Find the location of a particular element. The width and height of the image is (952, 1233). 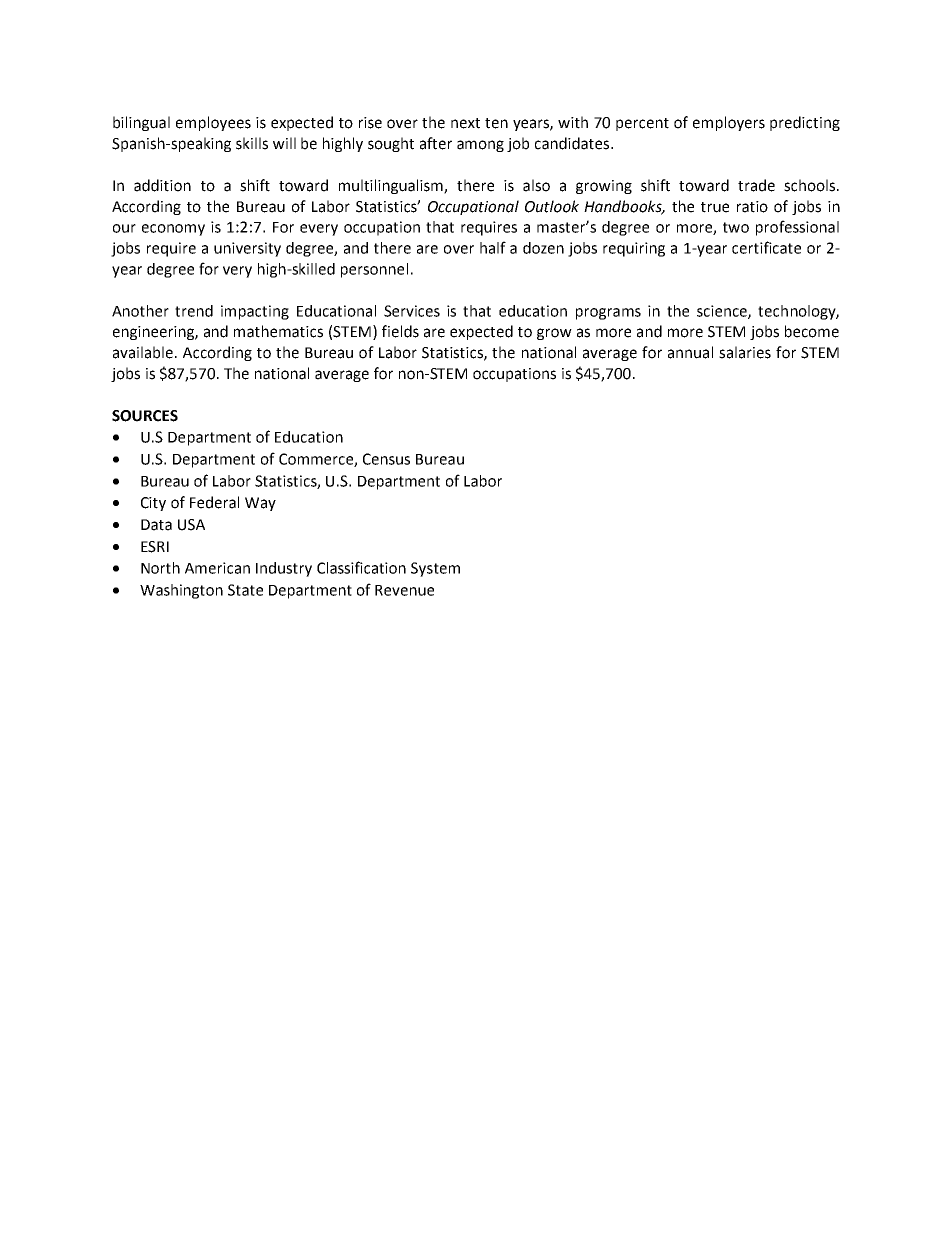

Services is located at coordinates (412, 311).
